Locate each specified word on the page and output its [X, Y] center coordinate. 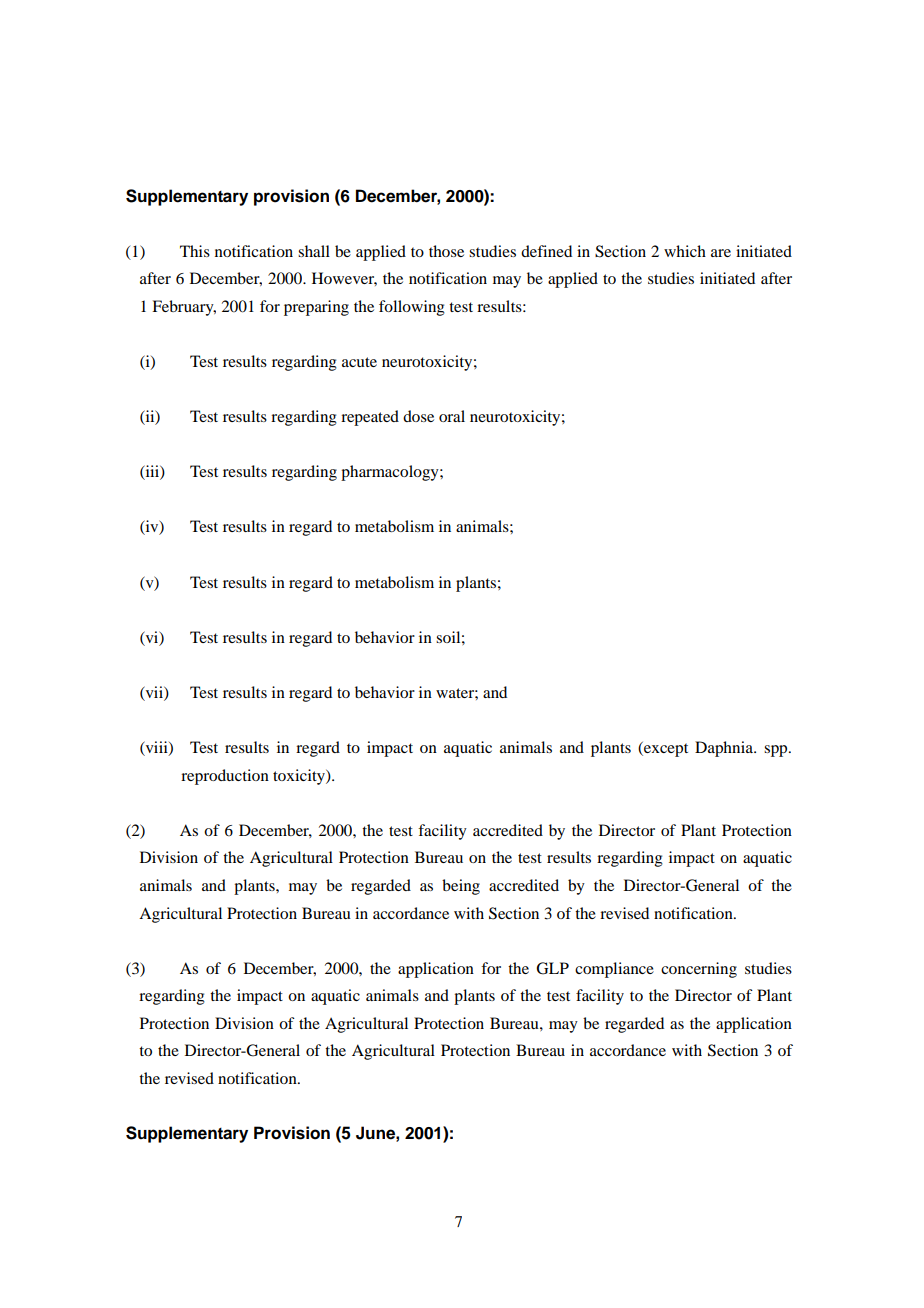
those [446, 251]
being [461, 887]
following [412, 308]
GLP [552, 968]
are [721, 253]
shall [314, 251]
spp [777, 751]
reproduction [225, 777]
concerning [699, 970]
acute [359, 362]
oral [452, 416]
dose [418, 416]
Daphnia [725, 749]
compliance [614, 970]
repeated [370, 418]
